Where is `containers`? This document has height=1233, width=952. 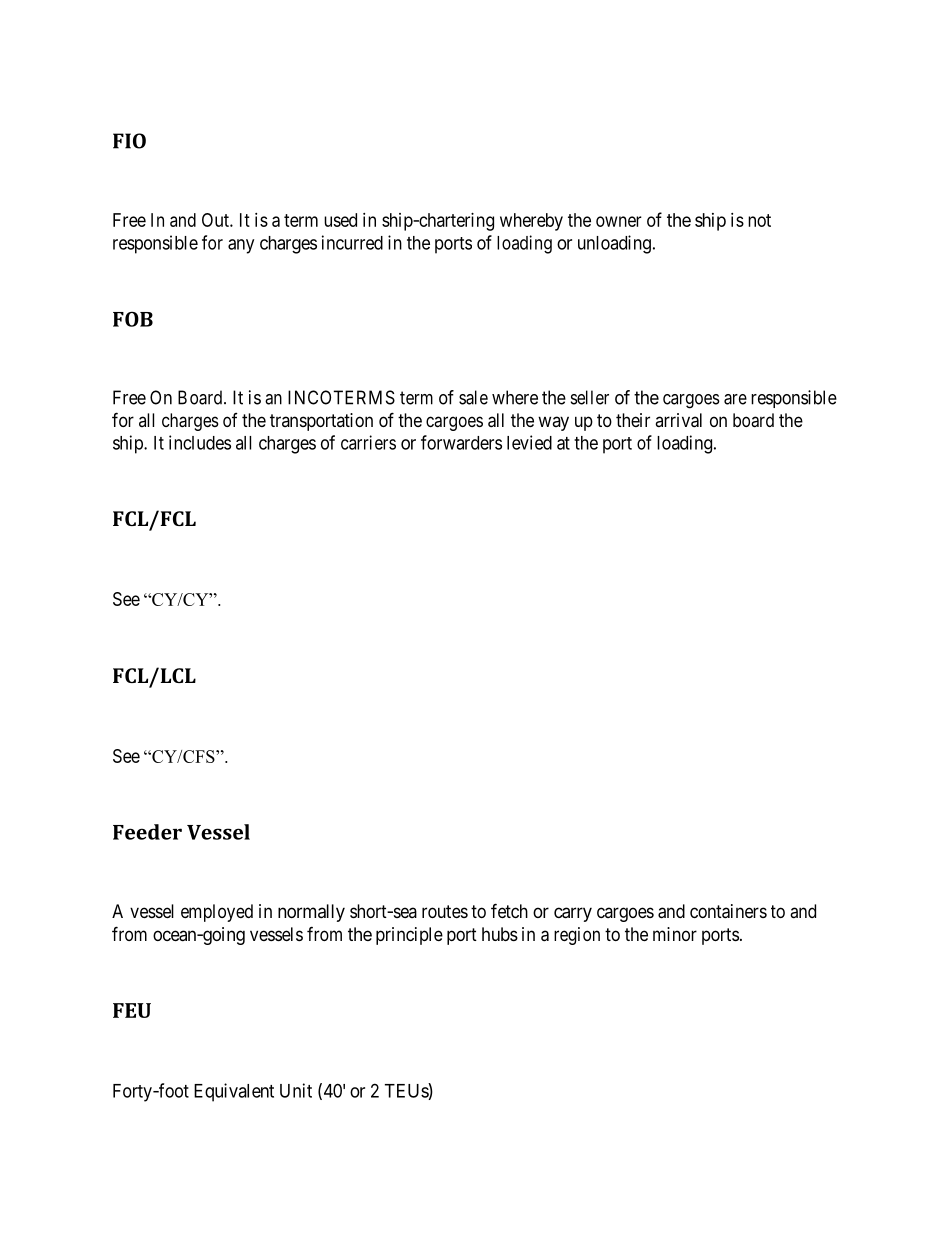
containers is located at coordinates (728, 911).
